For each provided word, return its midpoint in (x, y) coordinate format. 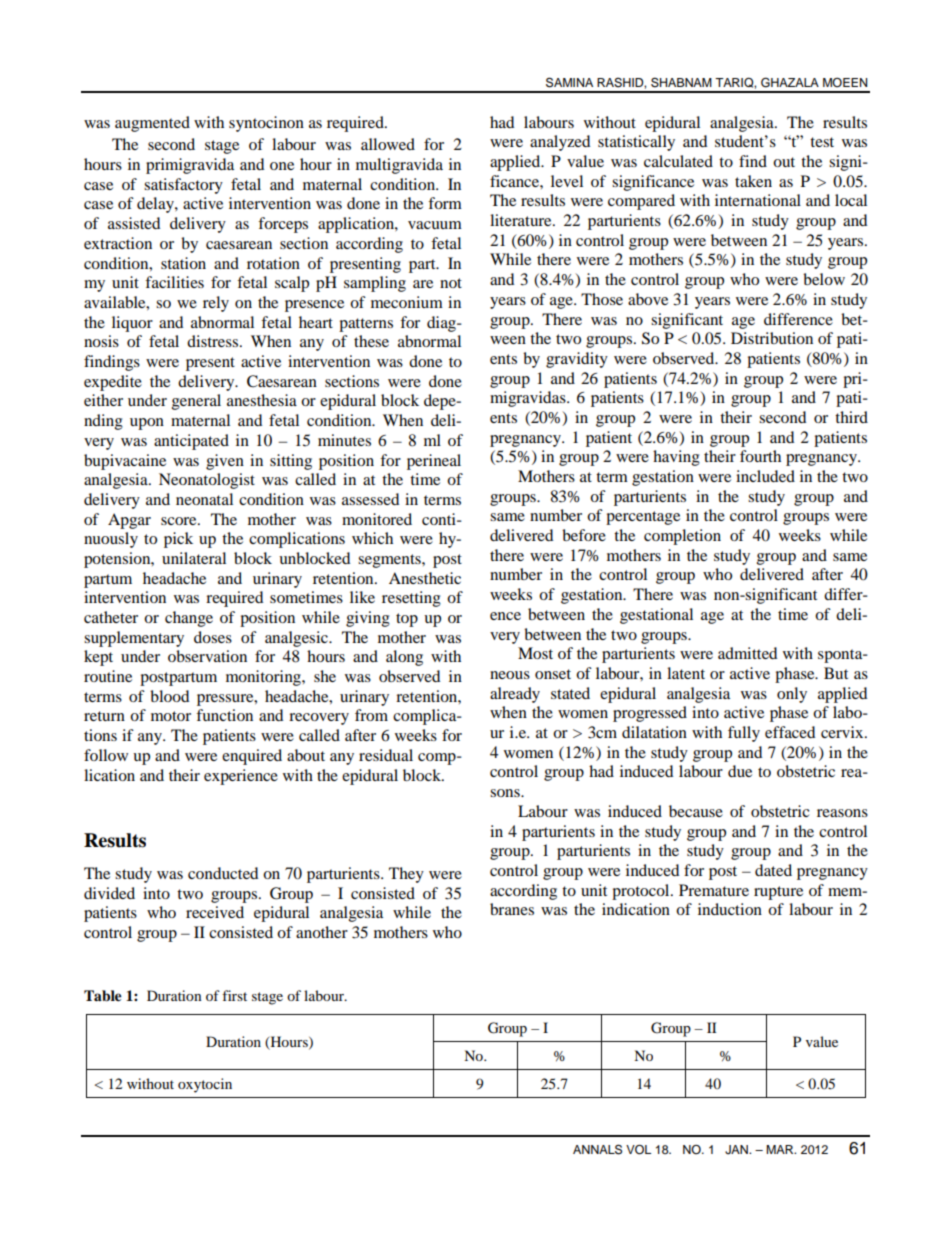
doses (213, 637)
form (445, 203)
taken (753, 181)
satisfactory (183, 186)
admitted (747, 653)
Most (535, 653)
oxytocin (205, 1085)
